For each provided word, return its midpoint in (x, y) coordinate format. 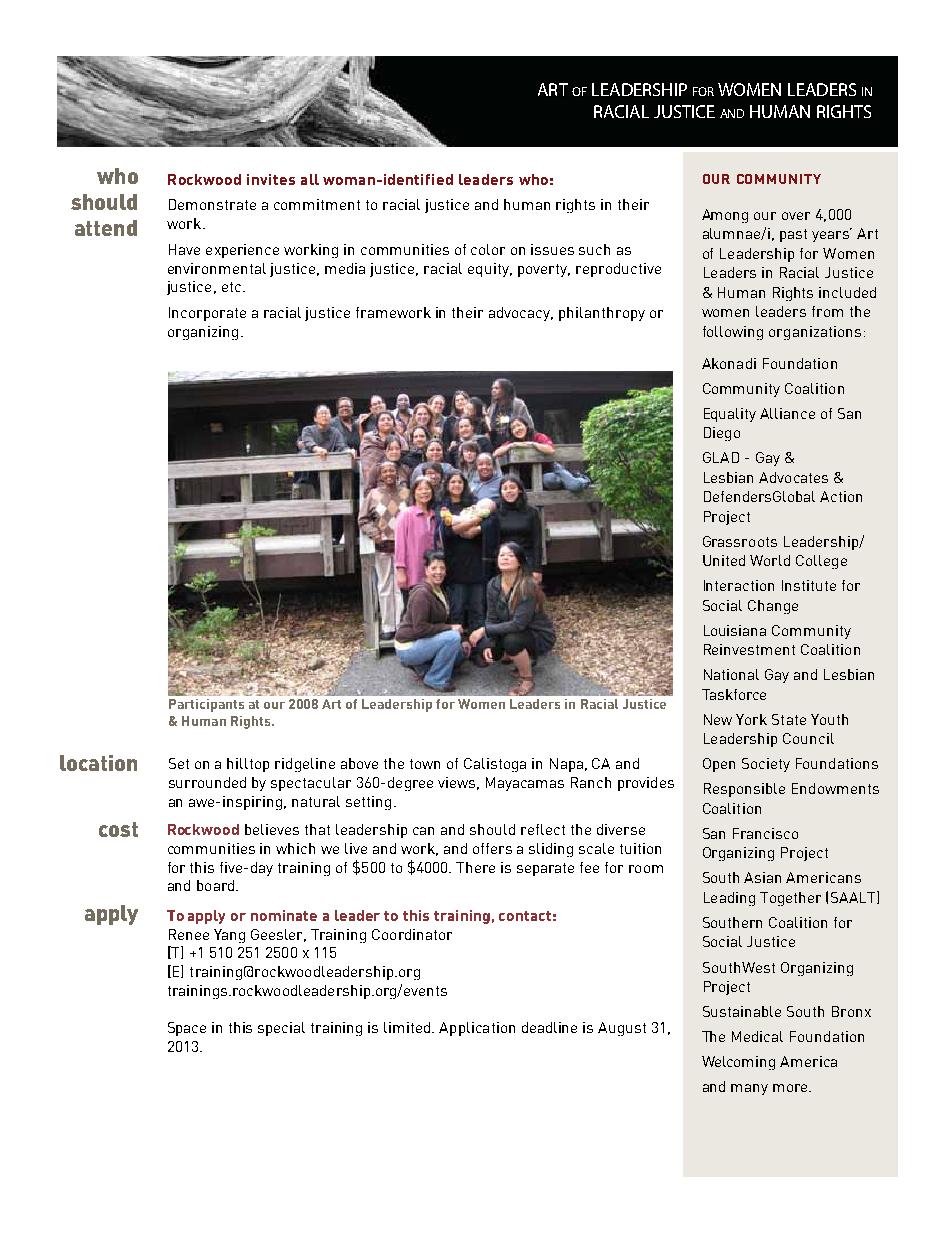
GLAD (721, 457)
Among (725, 216)
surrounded (207, 782)
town (425, 764)
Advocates (793, 477)
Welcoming (738, 1063)
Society (766, 765)
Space (187, 1029)
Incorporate (207, 314)
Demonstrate (212, 204)
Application (477, 1029)
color (488, 249)
